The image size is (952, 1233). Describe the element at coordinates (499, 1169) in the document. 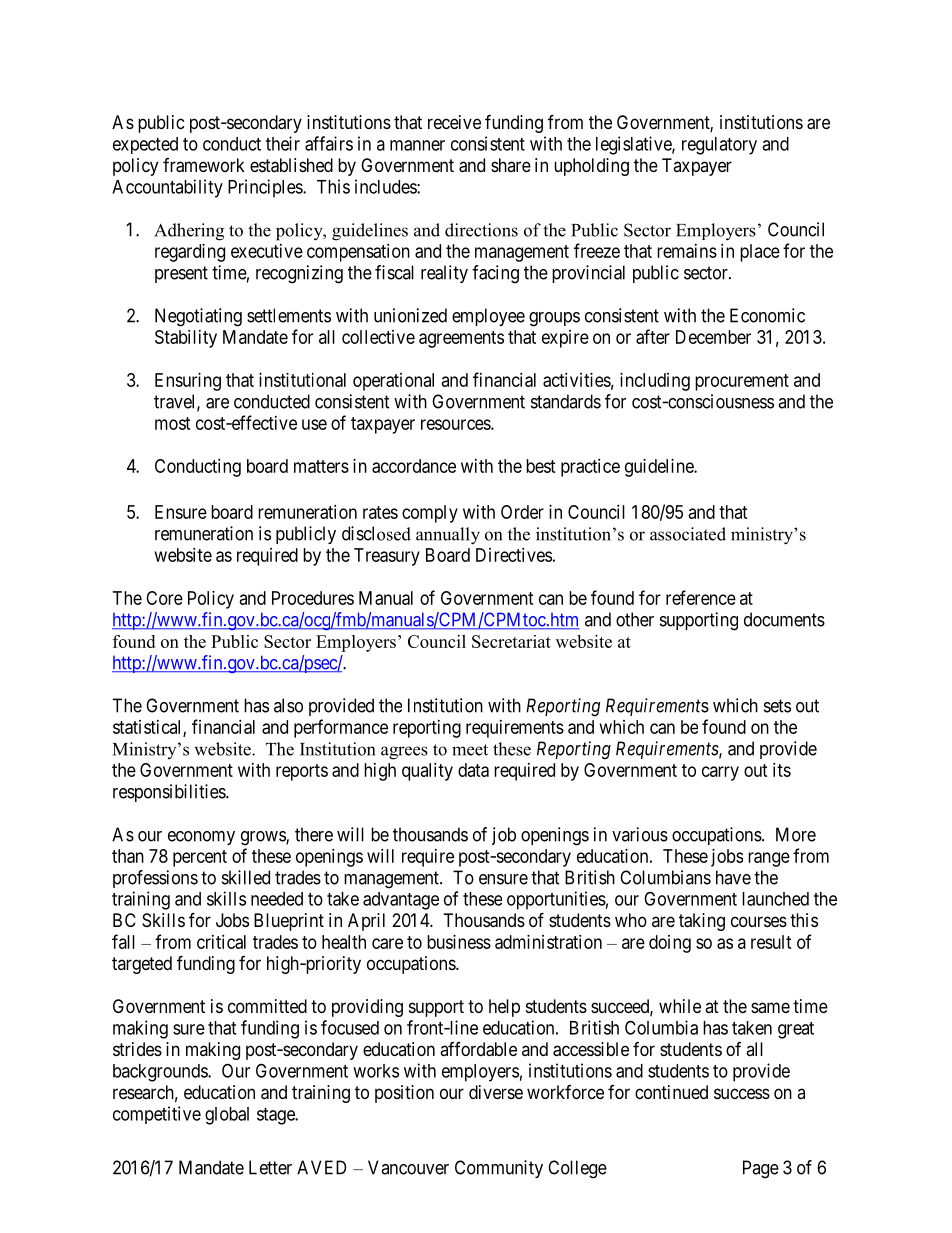

I see `Community` at that location.
